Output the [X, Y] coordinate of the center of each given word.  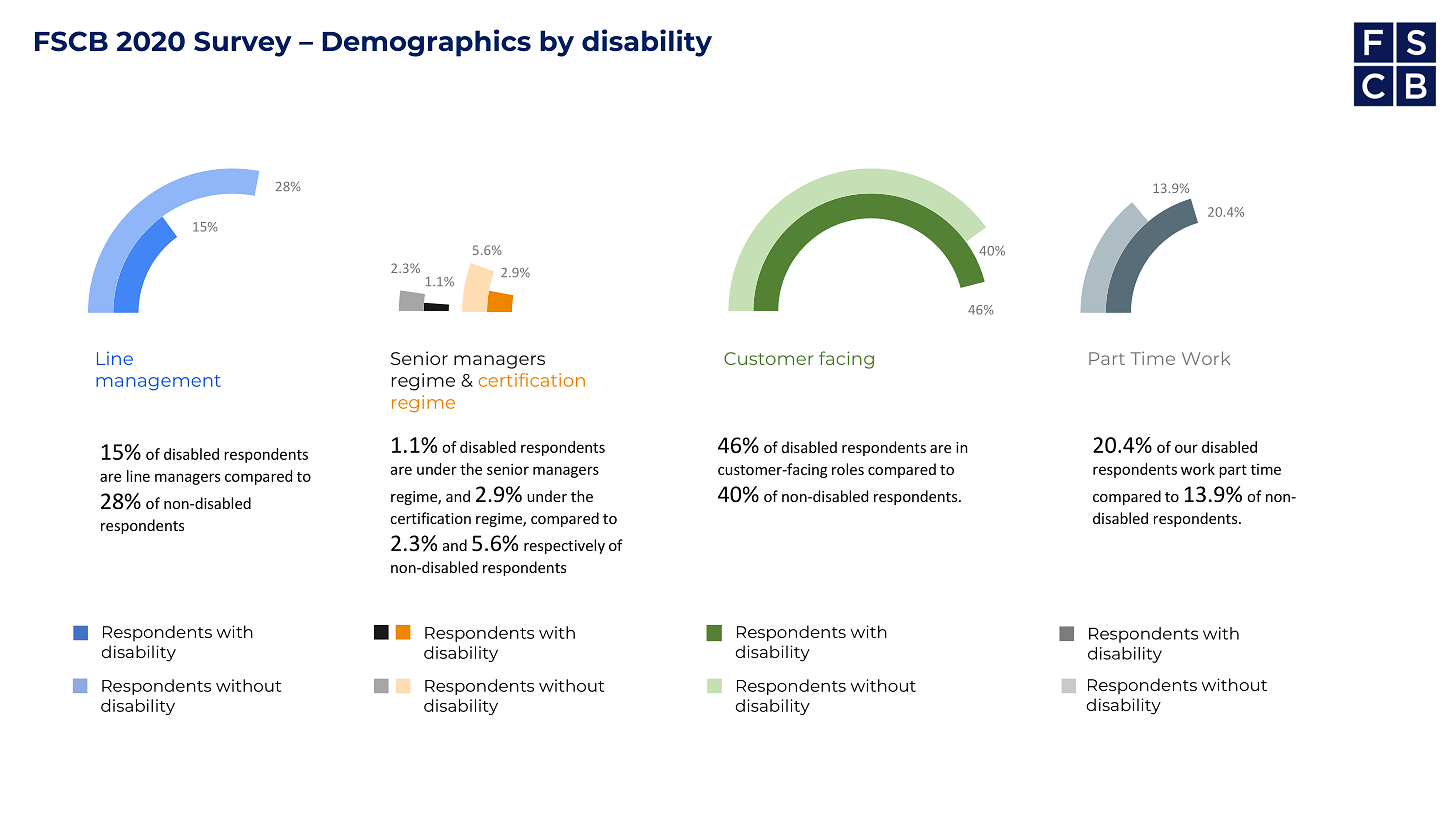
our [1186, 448]
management [158, 383]
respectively [564, 546]
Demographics [426, 43]
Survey [243, 44]
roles [848, 469]
